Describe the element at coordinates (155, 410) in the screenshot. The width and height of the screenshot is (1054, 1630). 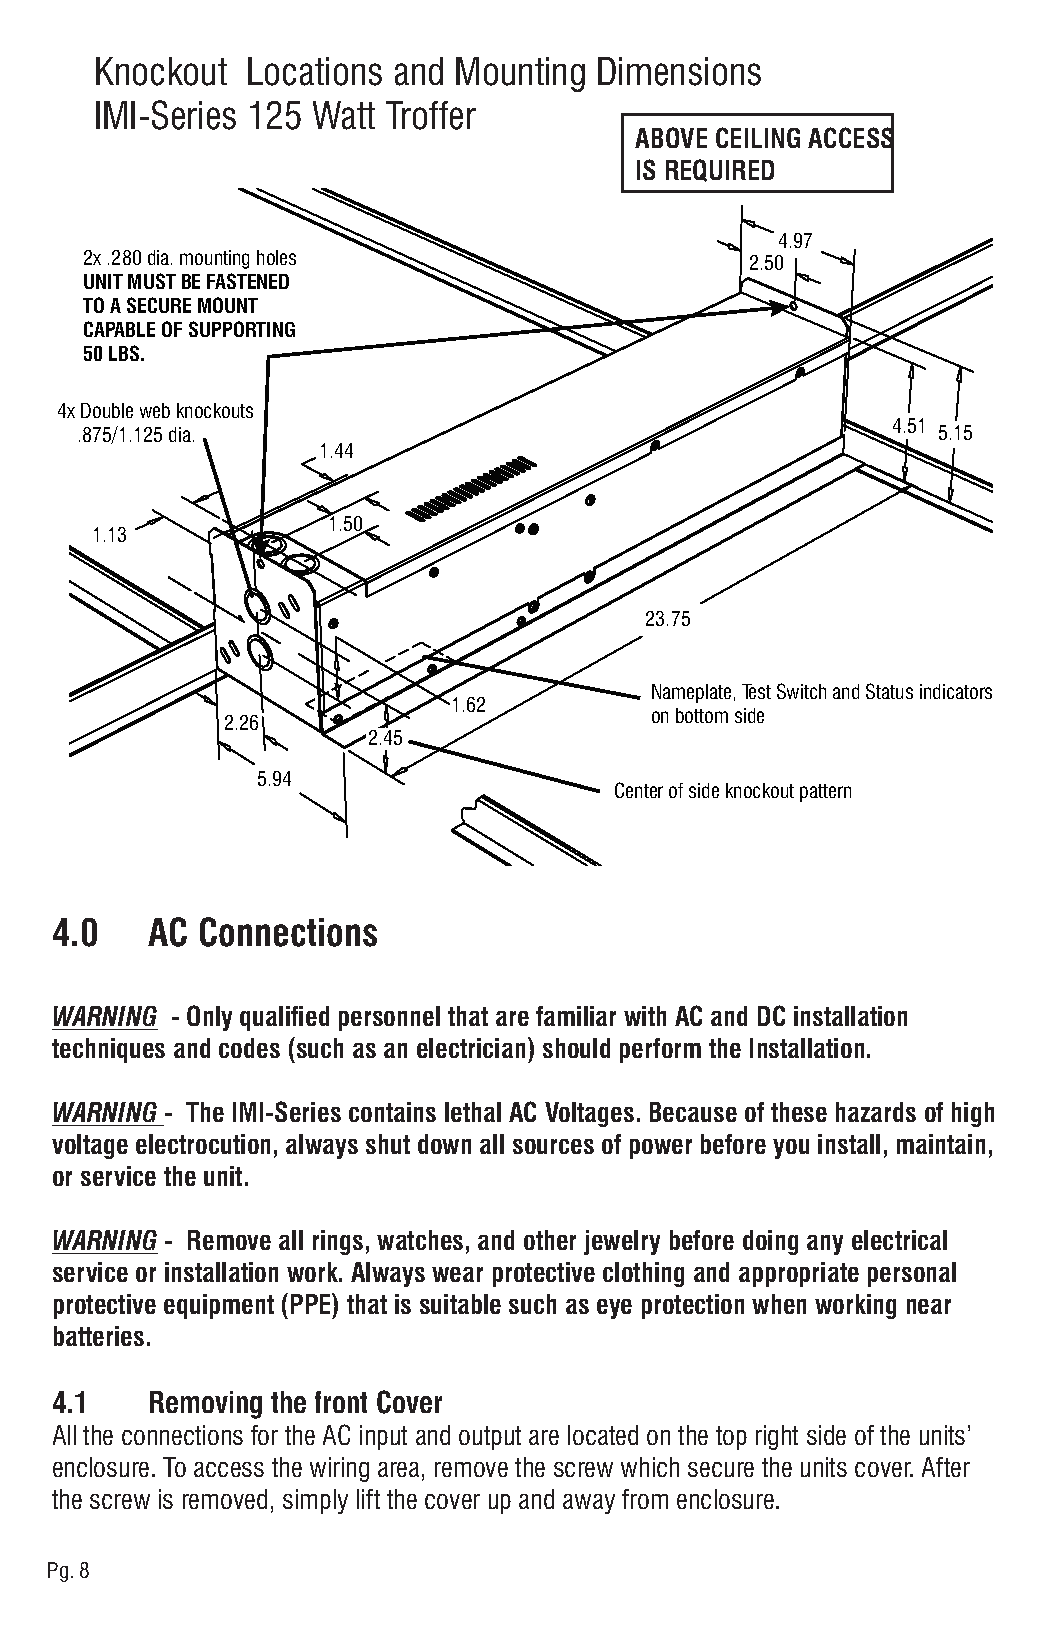
I see `web` at that location.
